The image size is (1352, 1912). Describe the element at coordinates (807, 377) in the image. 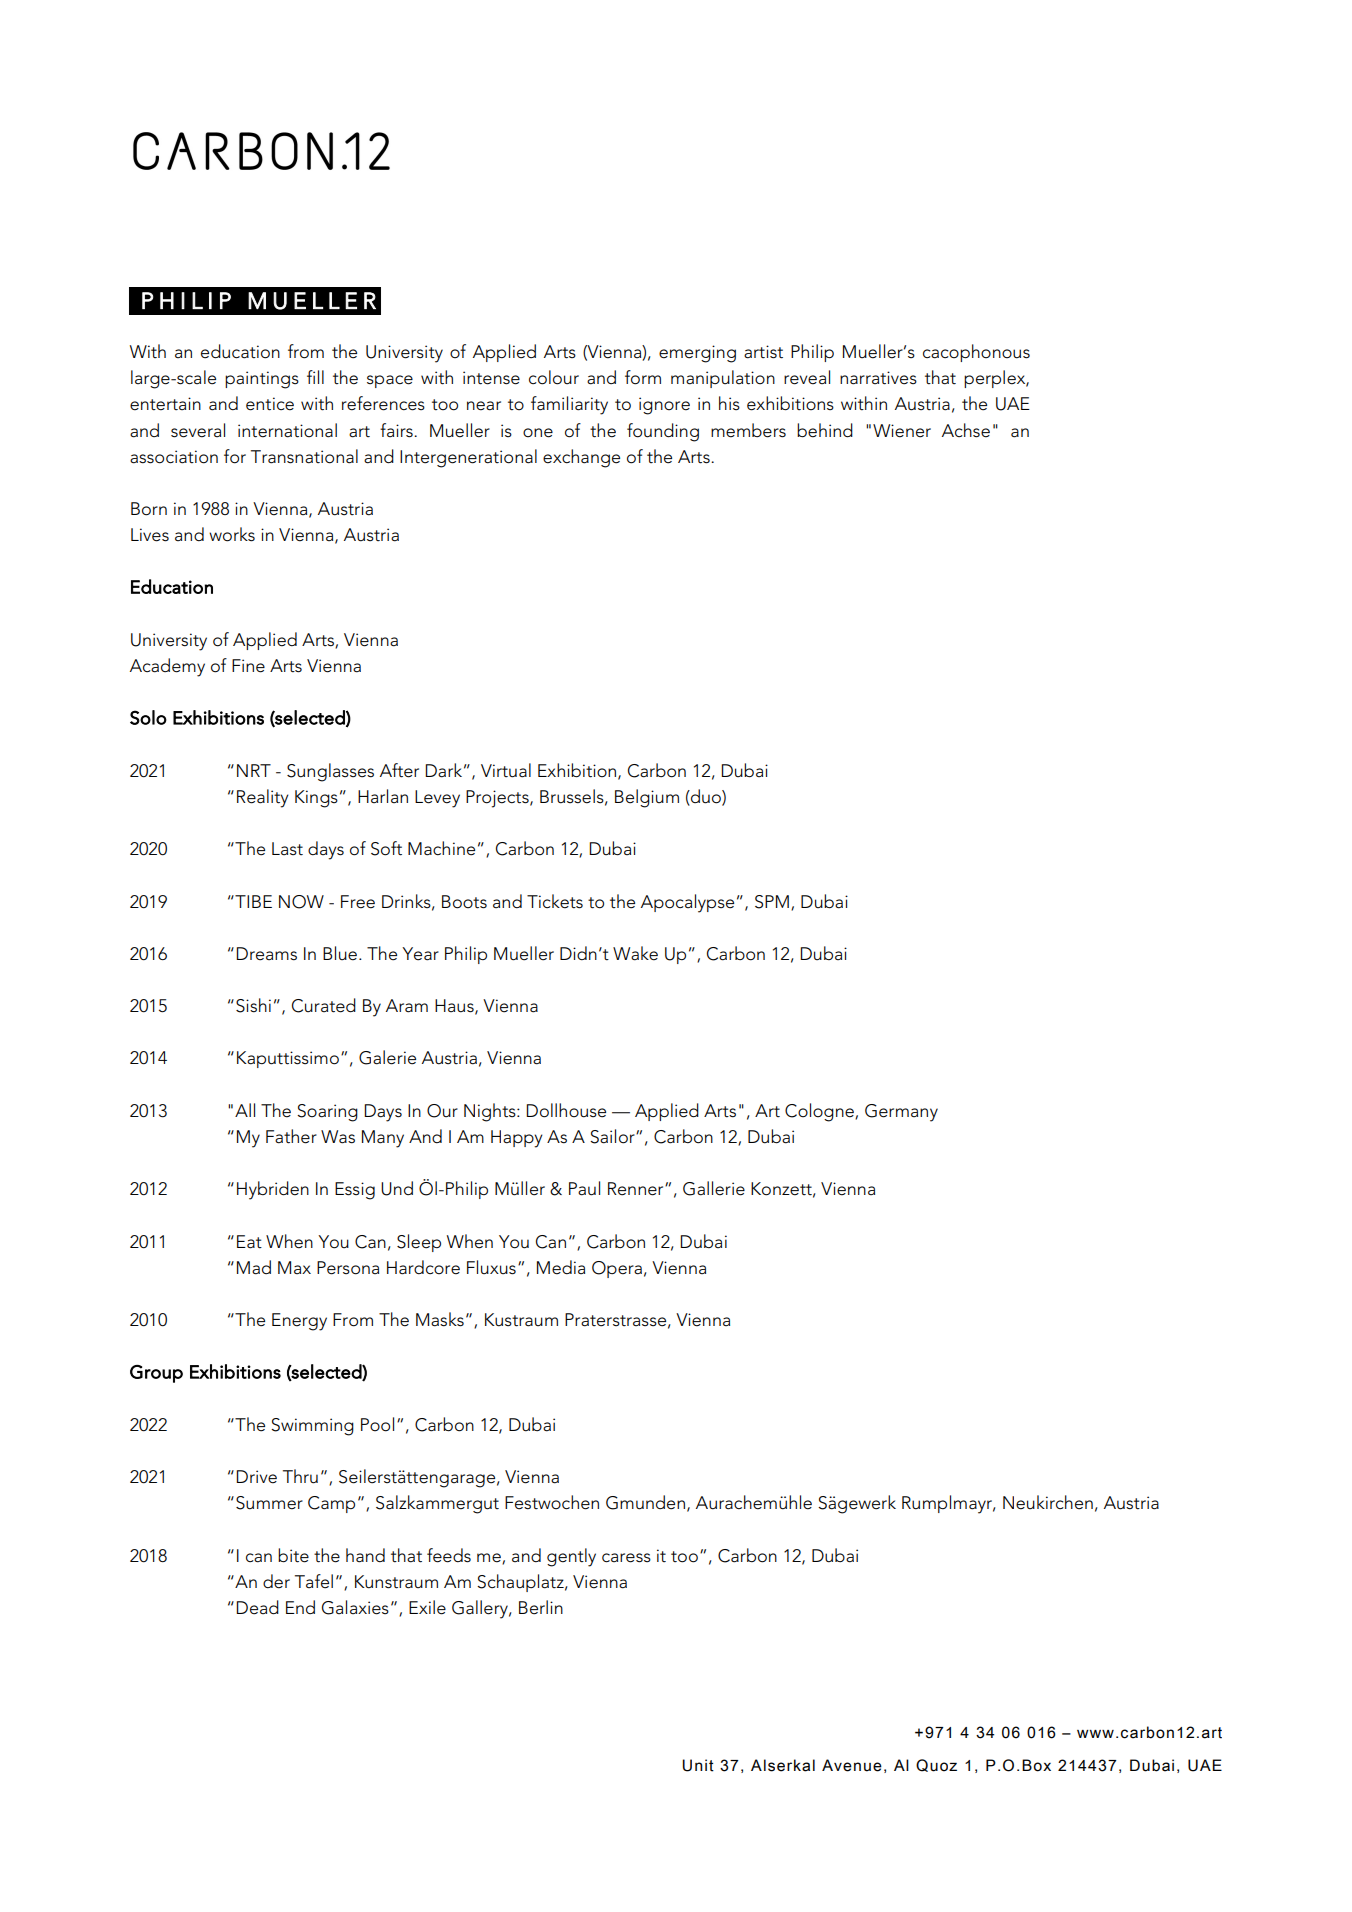

I see `reveal` at that location.
